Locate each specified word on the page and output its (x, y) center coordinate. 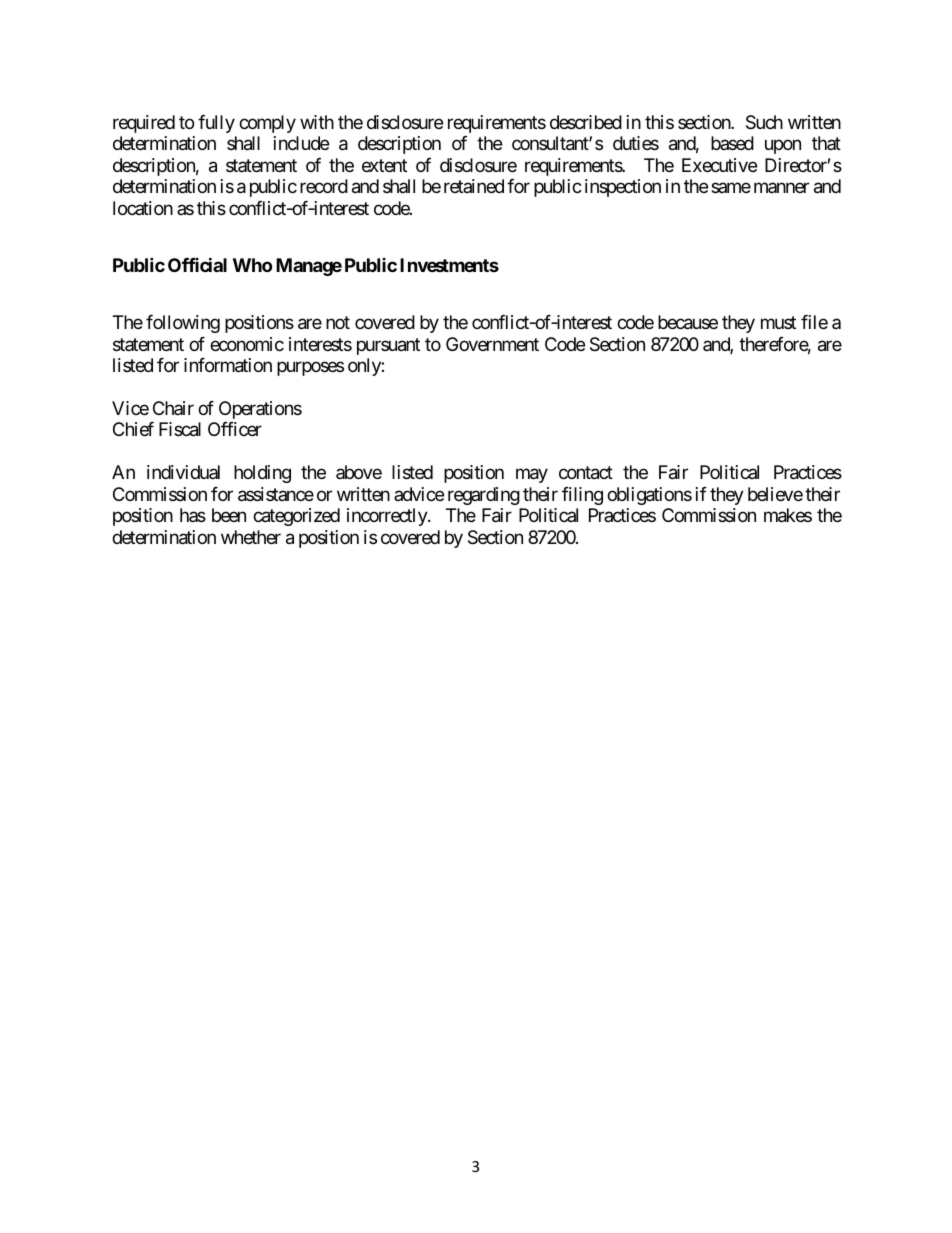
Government (492, 344)
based (732, 143)
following (183, 324)
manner (781, 188)
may (532, 476)
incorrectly (388, 517)
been (229, 515)
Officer (235, 429)
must (778, 322)
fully (216, 124)
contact (586, 473)
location (143, 208)
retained (474, 186)
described (586, 122)
